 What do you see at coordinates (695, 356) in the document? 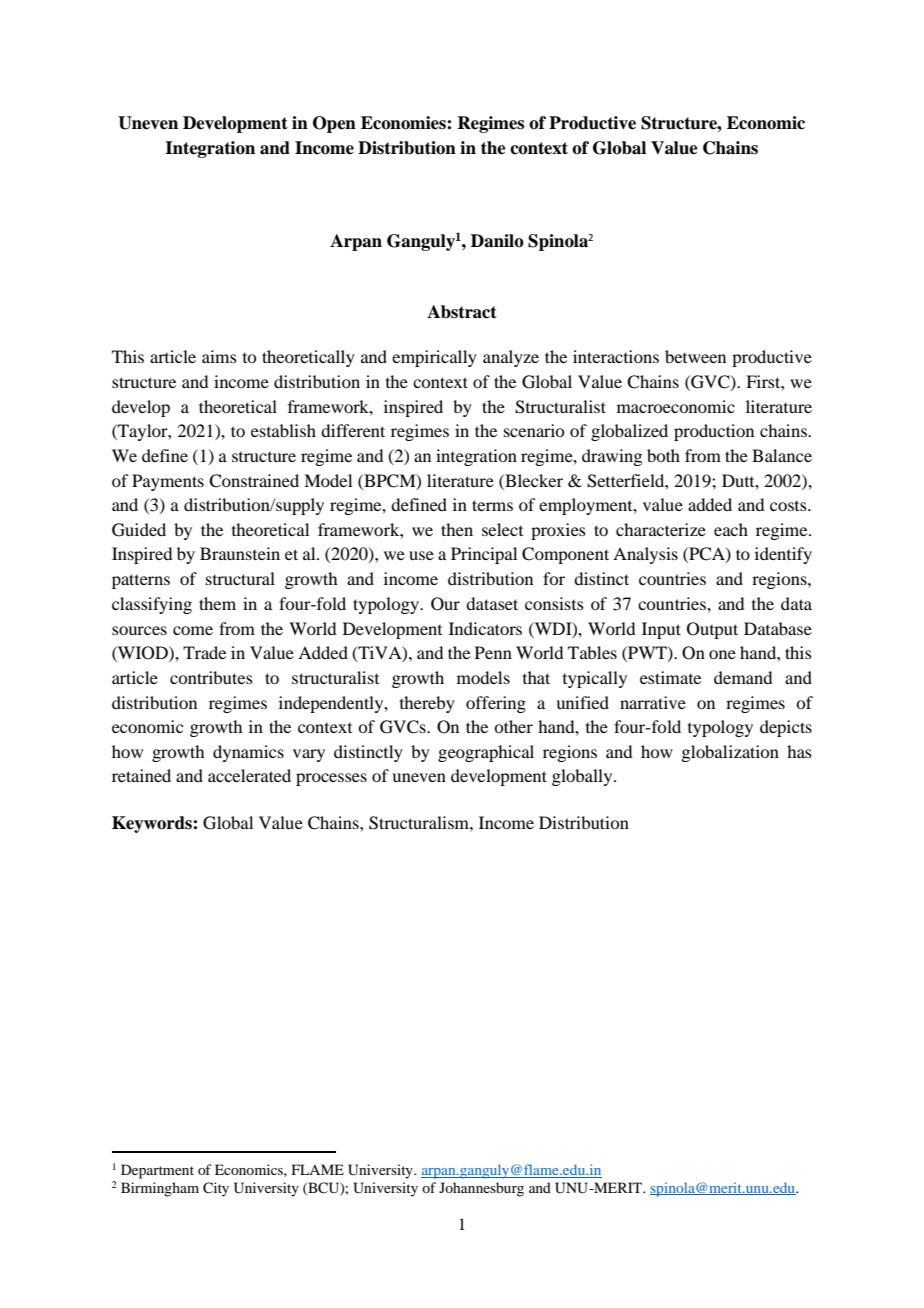
I see `between` at bounding box center [695, 356].
